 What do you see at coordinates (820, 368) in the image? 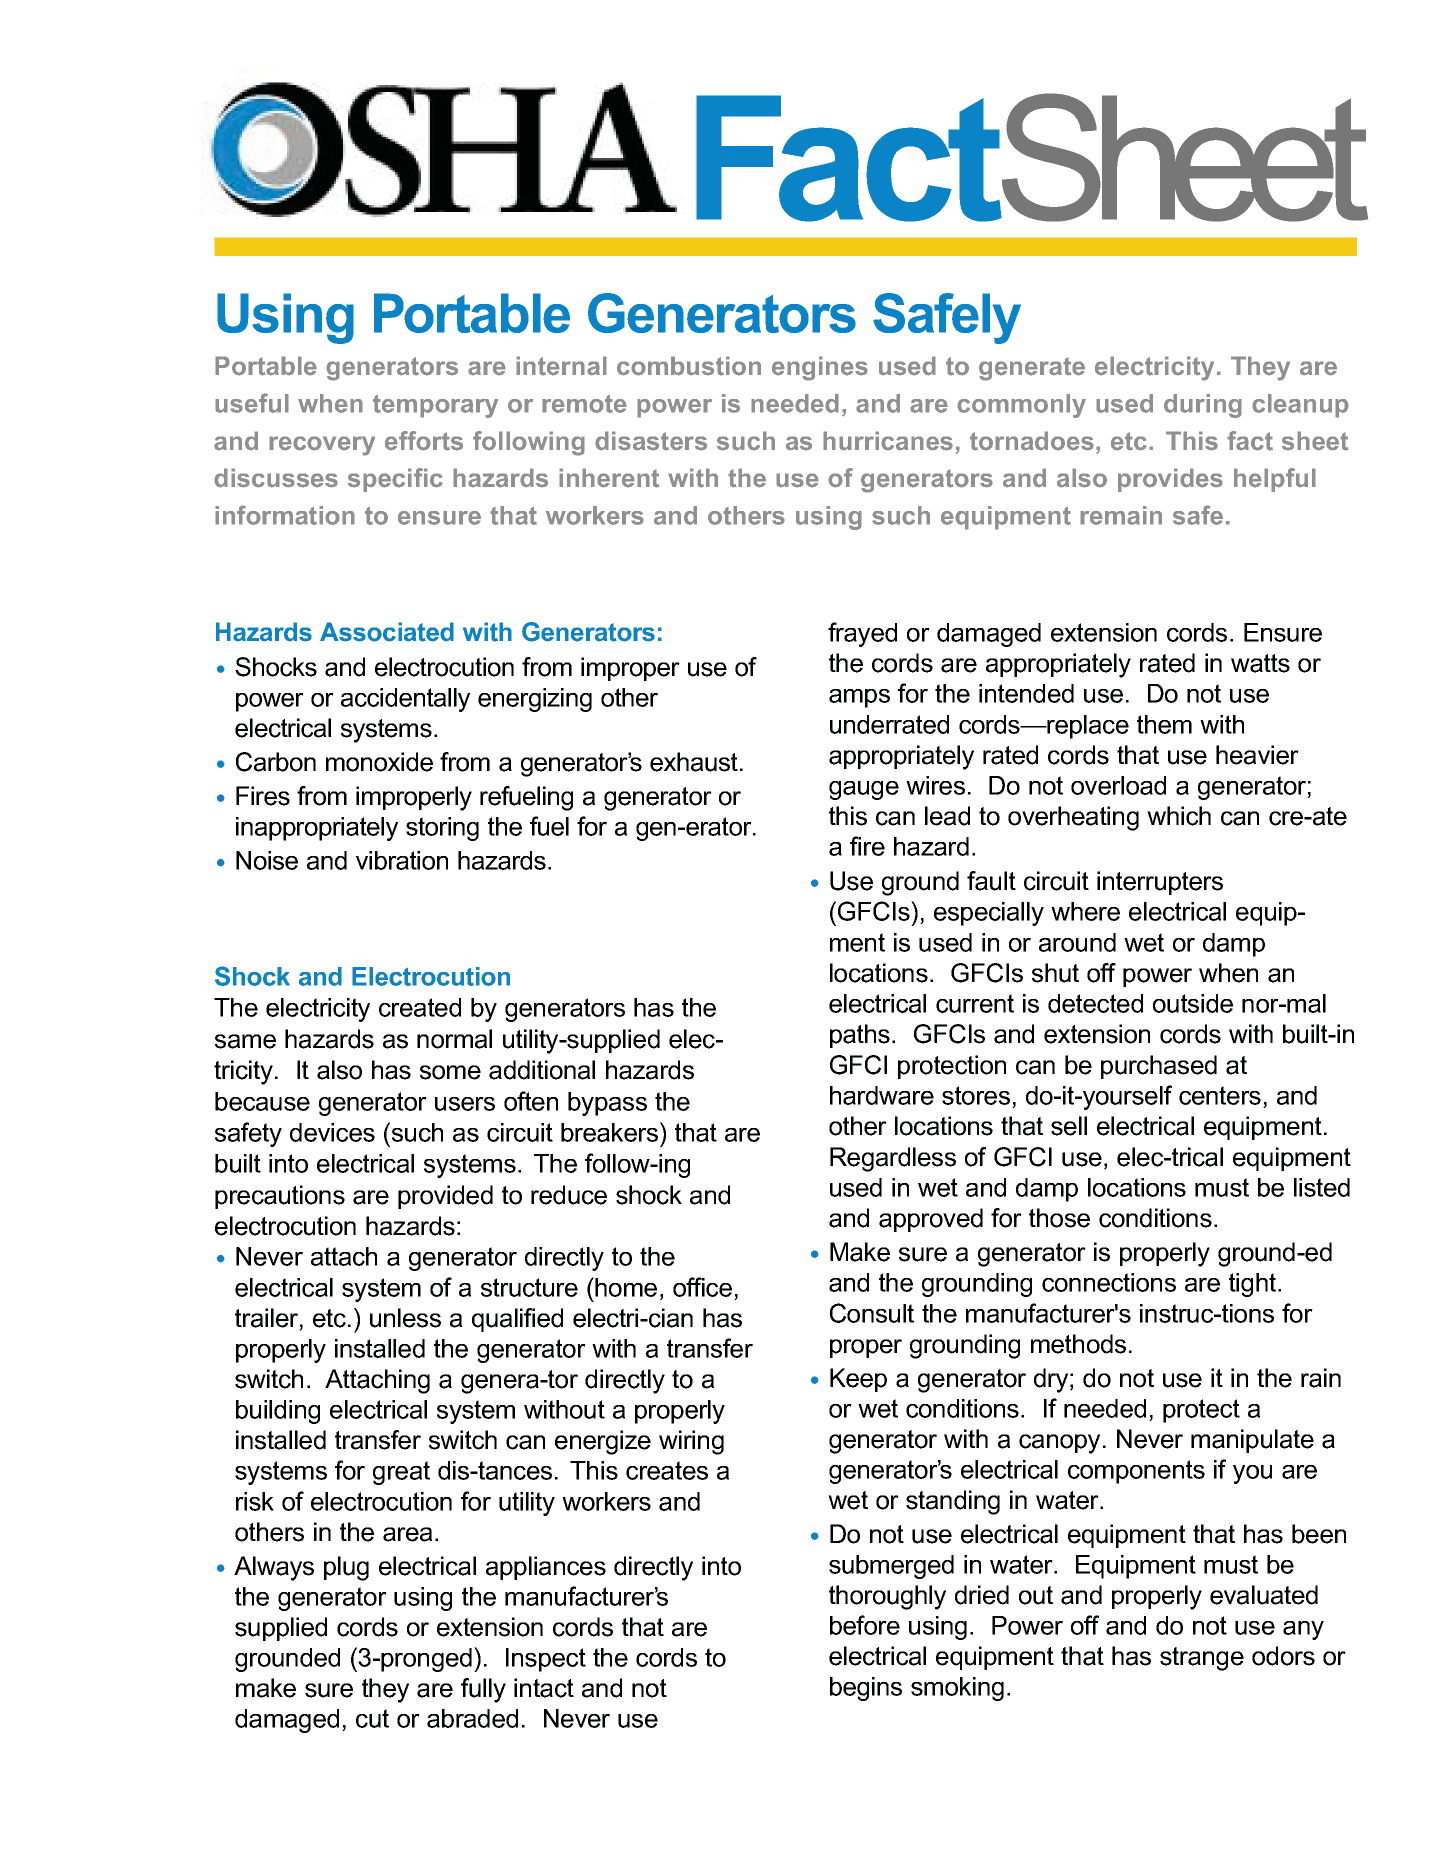
I see `engines` at bounding box center [820, 368].
